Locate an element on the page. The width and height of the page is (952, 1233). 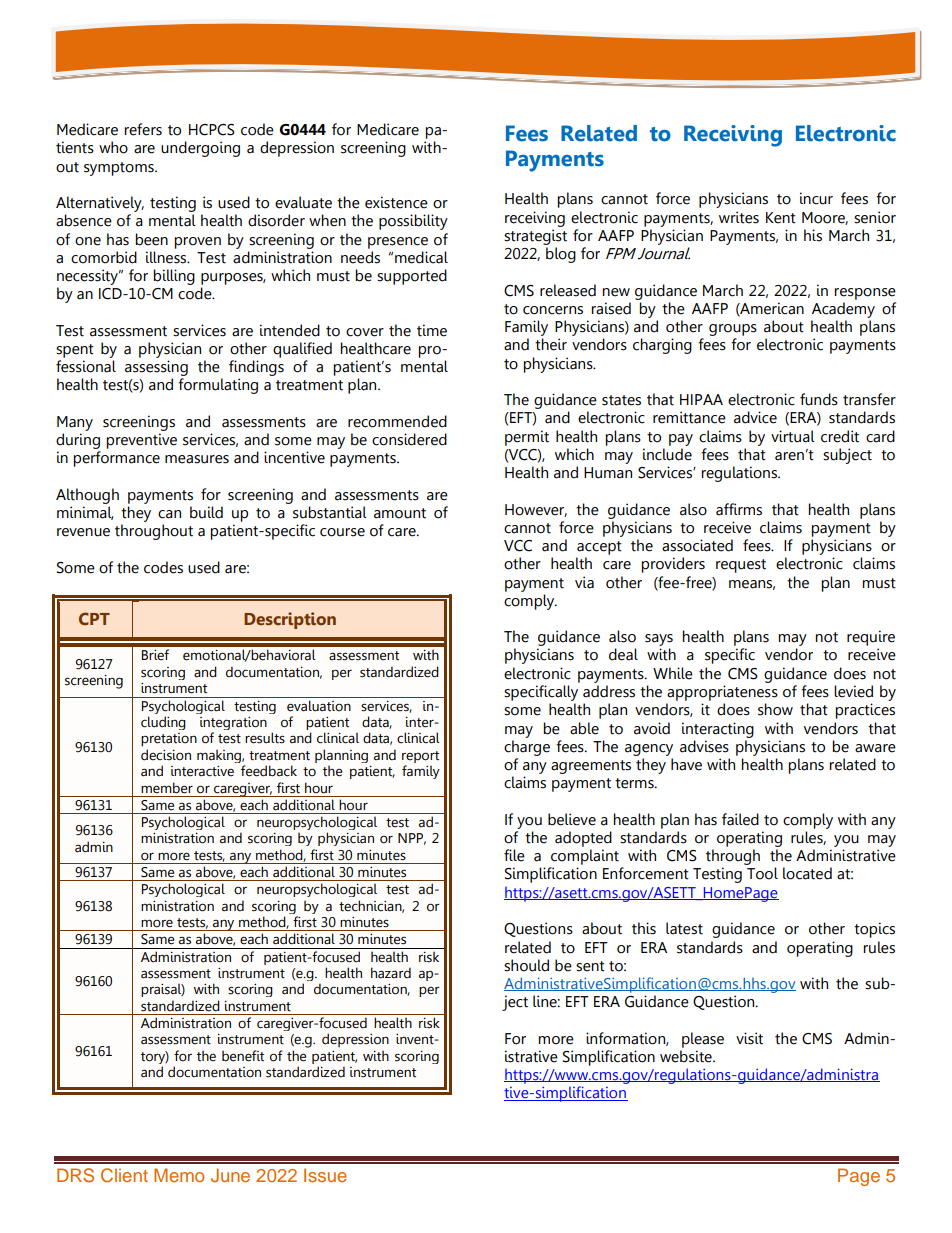
Memo is located at coordinates (179, 1175).
